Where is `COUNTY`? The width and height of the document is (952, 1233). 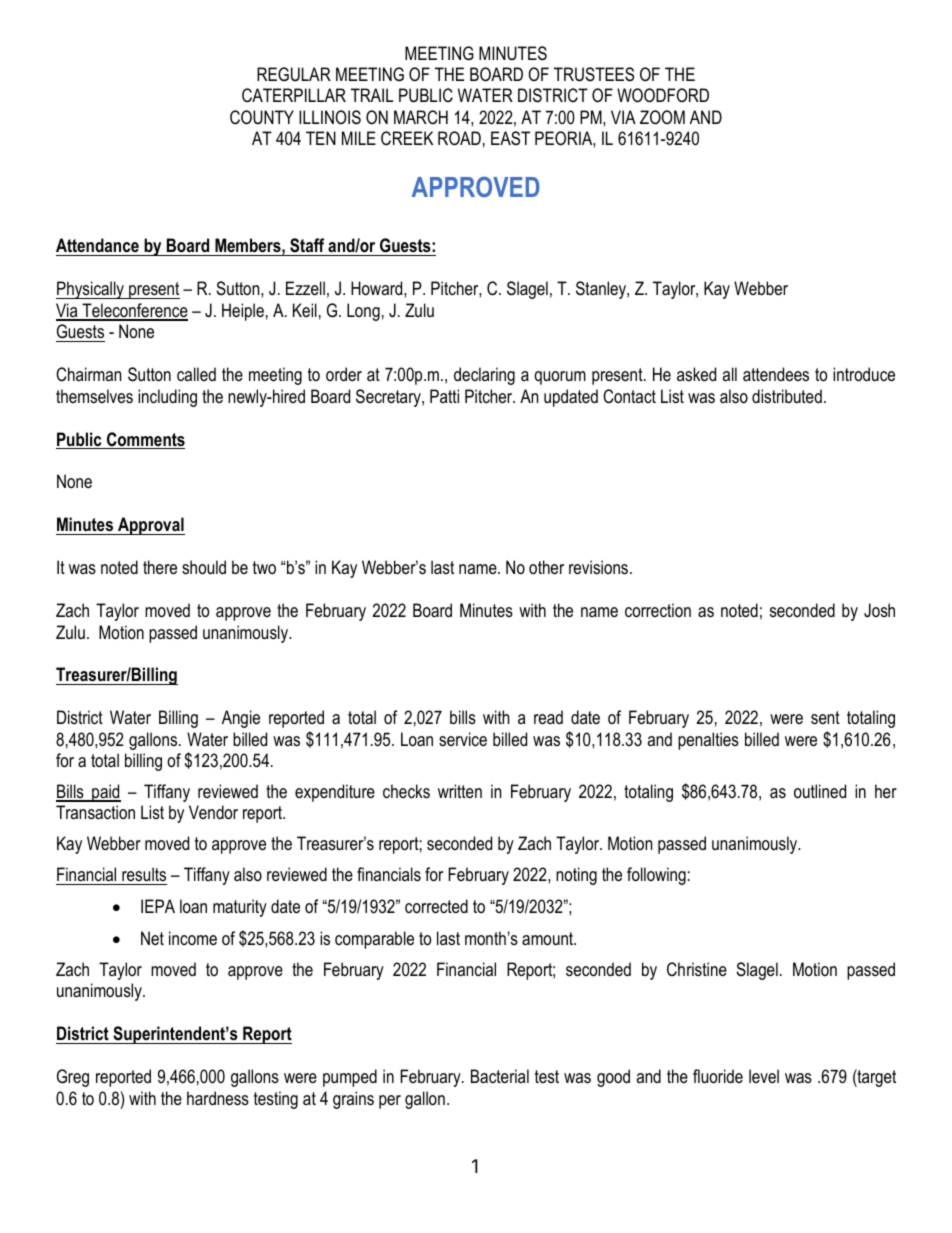 COUNTY is located at coordinates (262, 117).
